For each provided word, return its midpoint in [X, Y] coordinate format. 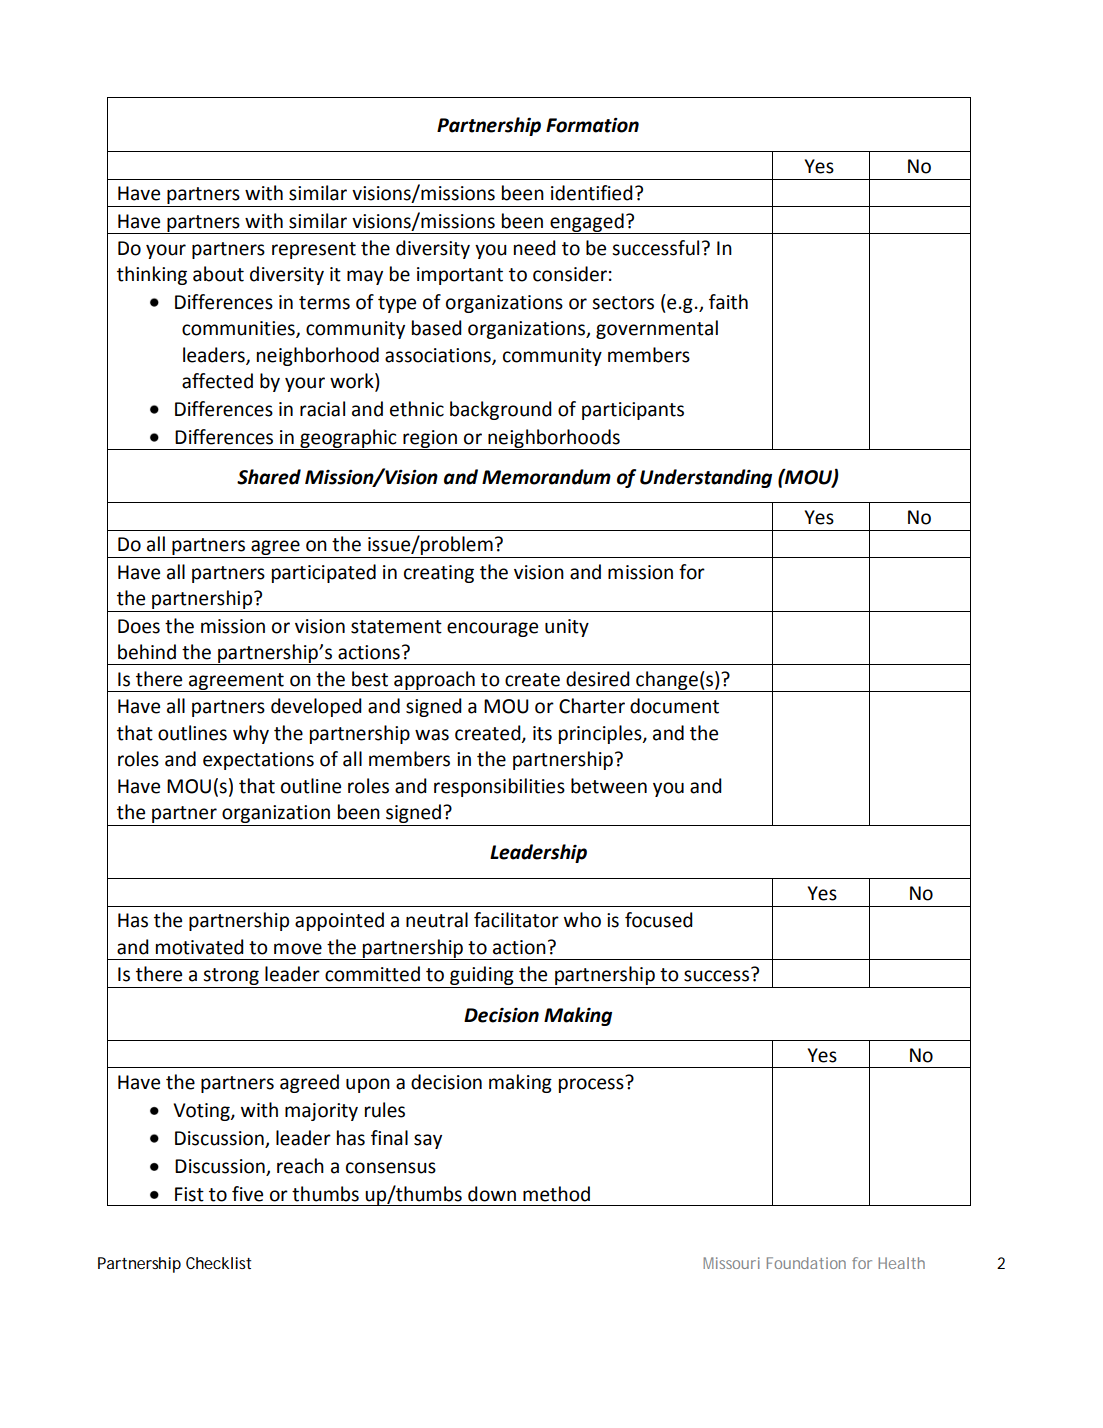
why [251, 734]
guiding [482, 975]
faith [728, 302]
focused [659, 920]
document [674, 706]
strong [231, 976]
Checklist [218, 1263]
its [542, 733]
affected [217, 381]
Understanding [706, 478]
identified [592, 193]
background [501, 410]
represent [314, 250]
